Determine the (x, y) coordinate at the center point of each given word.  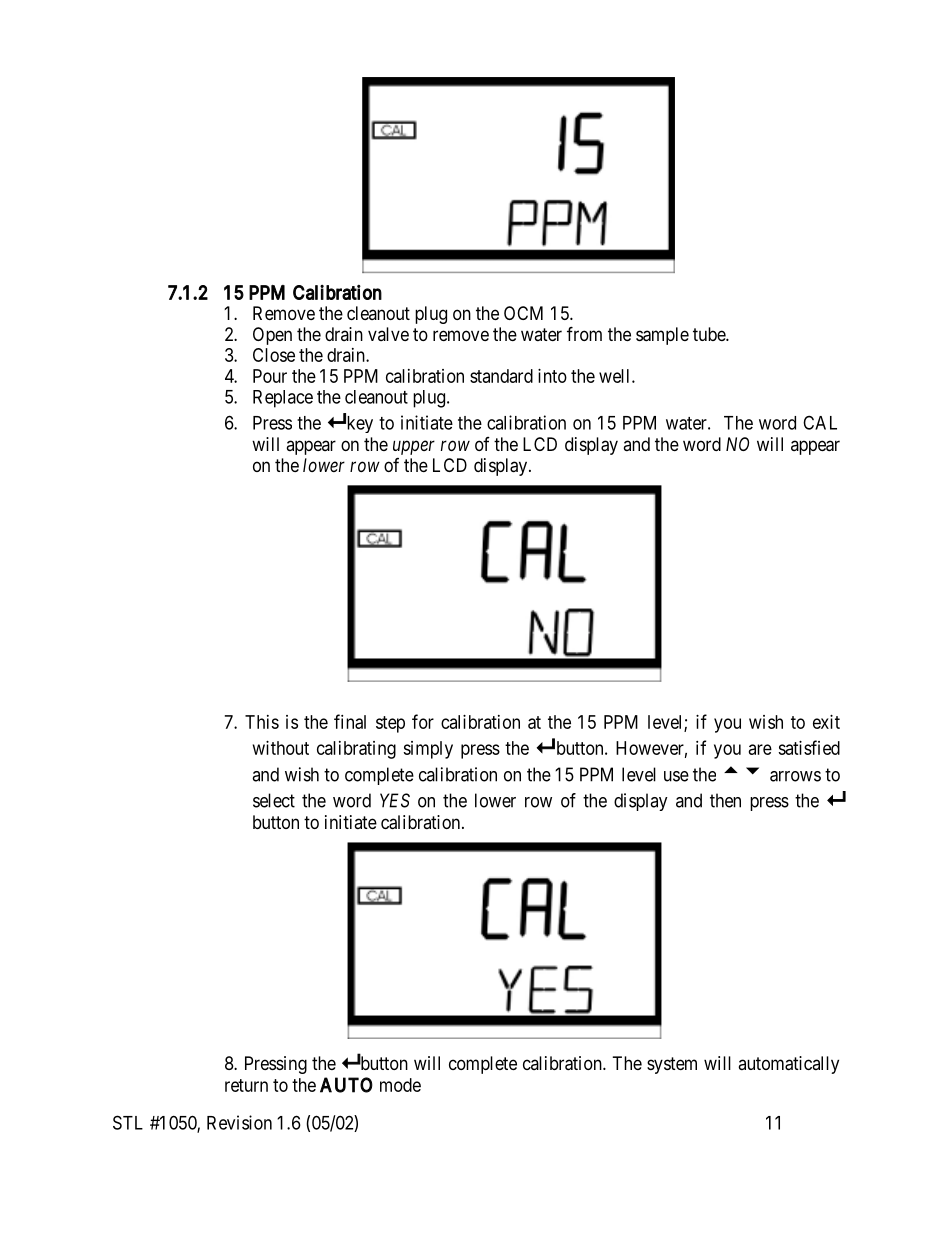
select (274, 800)
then (725, 800)
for (423, 721)
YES (395, 800)
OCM (523, 313)
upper (414, 447)
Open (272, 336)
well (616, 376)
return (246, 1085)
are (760, 749)
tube (710, 334)
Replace (283, 399)
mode (400, 1085)
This (262, 722)
